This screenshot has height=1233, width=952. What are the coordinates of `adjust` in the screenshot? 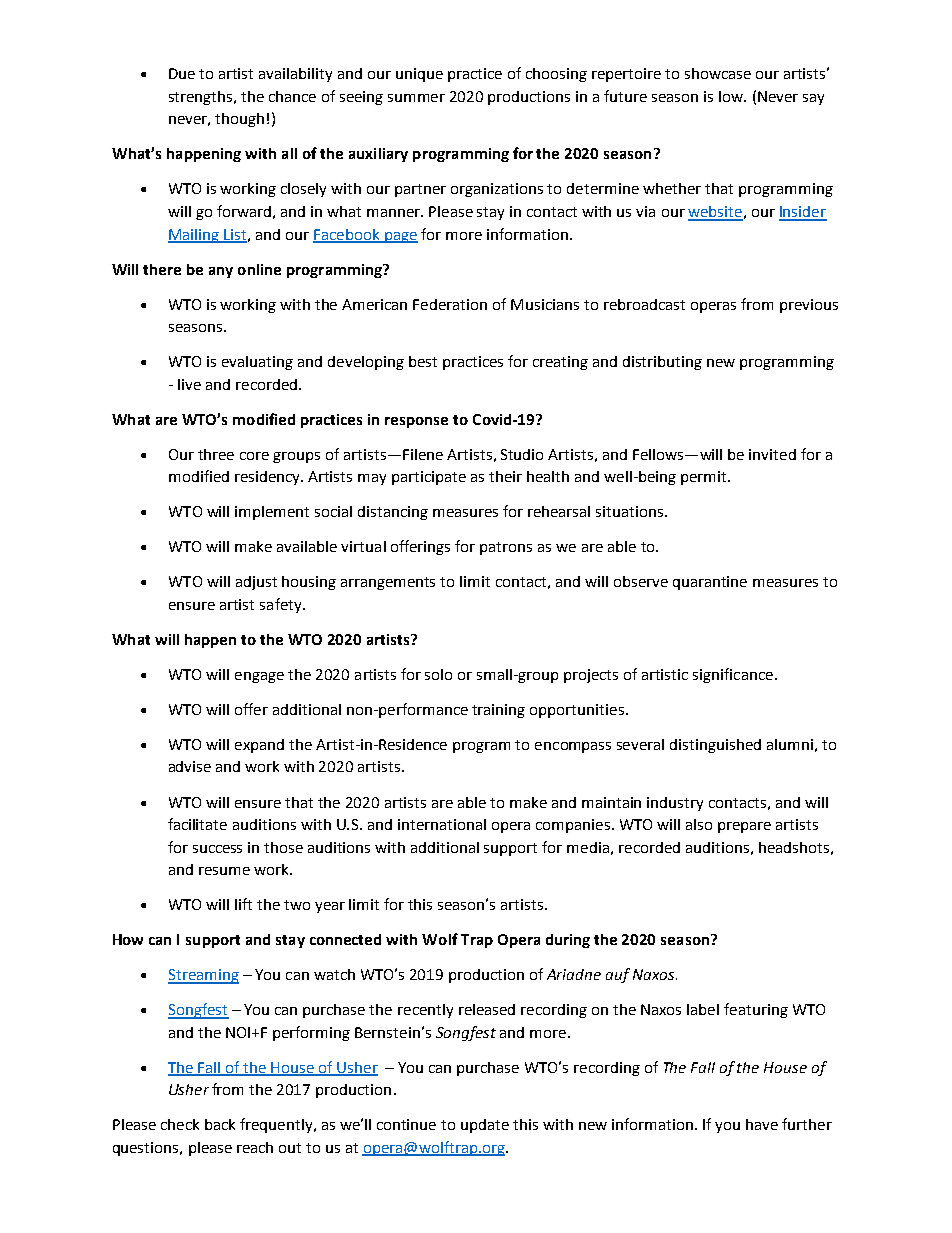 It's located at (256, 583).
